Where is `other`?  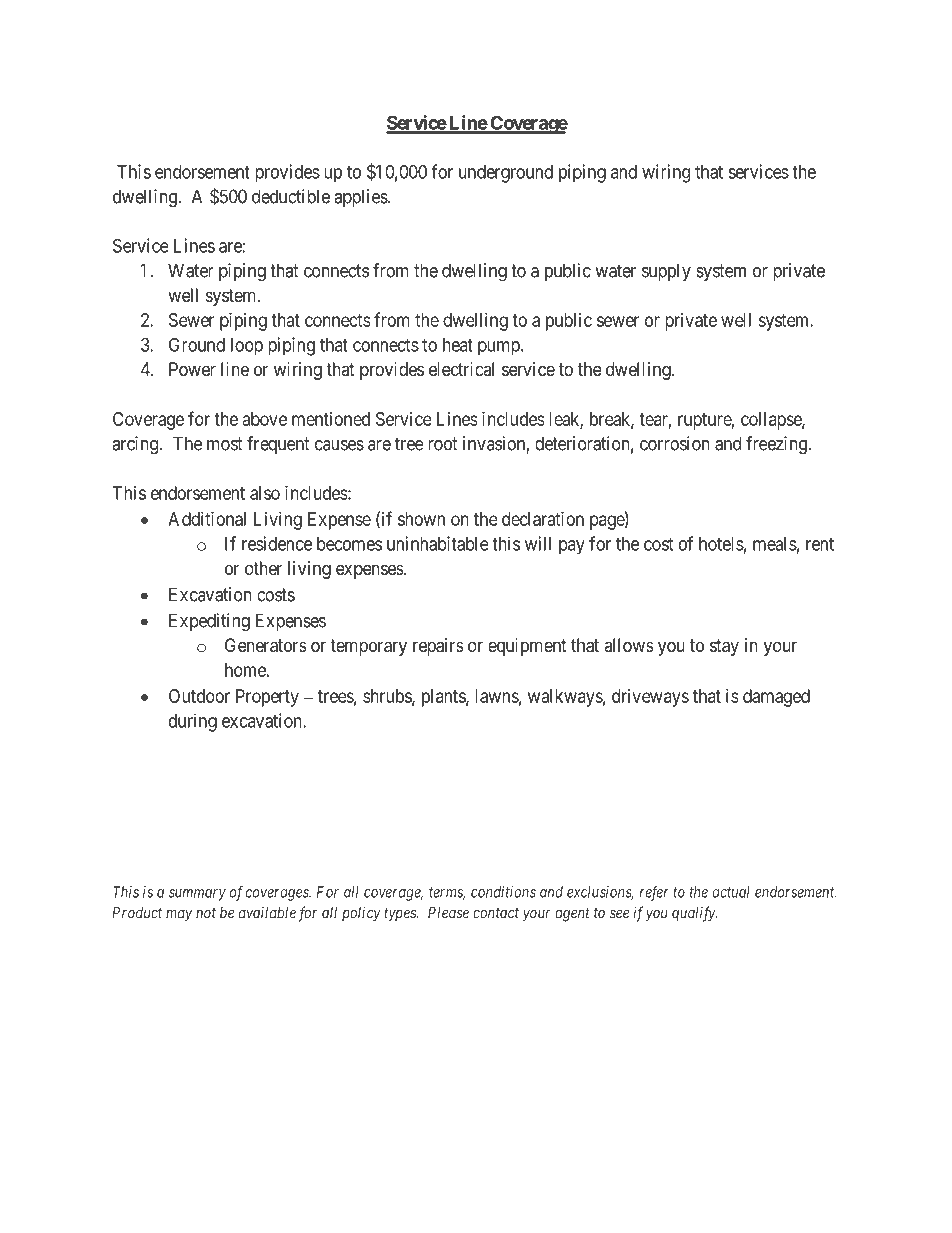 other is located at coordinates (263, 568).
